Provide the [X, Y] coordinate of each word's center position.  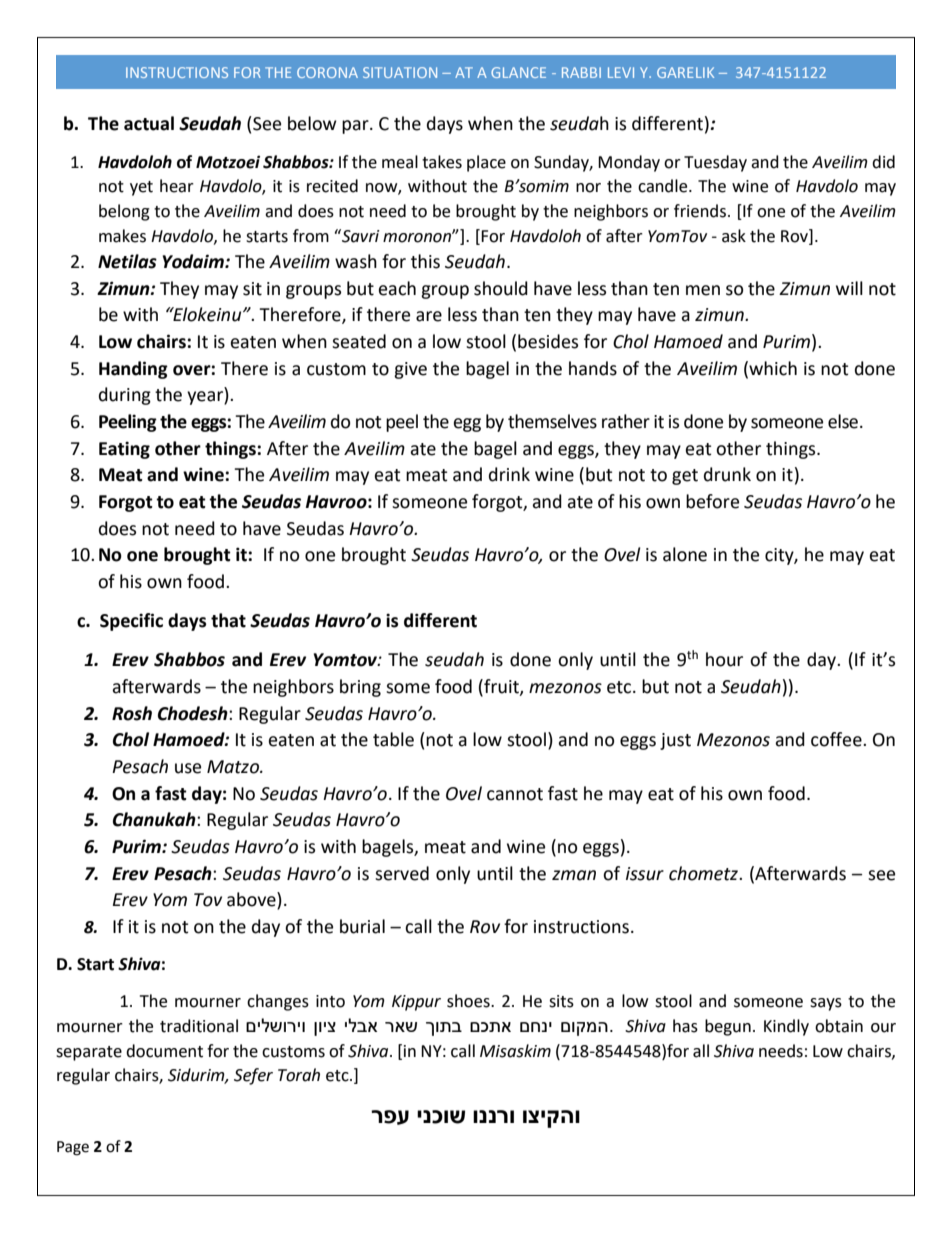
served [402, 873]
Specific [131, 622]
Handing [133, 370]
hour [724, 659]
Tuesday [715, 163]
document [164, 1051]
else [844, 421]
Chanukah [155, 819]
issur [645, 874]
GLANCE [518, 72]
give [410, 370]
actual [149, 123]
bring [360, 688]
